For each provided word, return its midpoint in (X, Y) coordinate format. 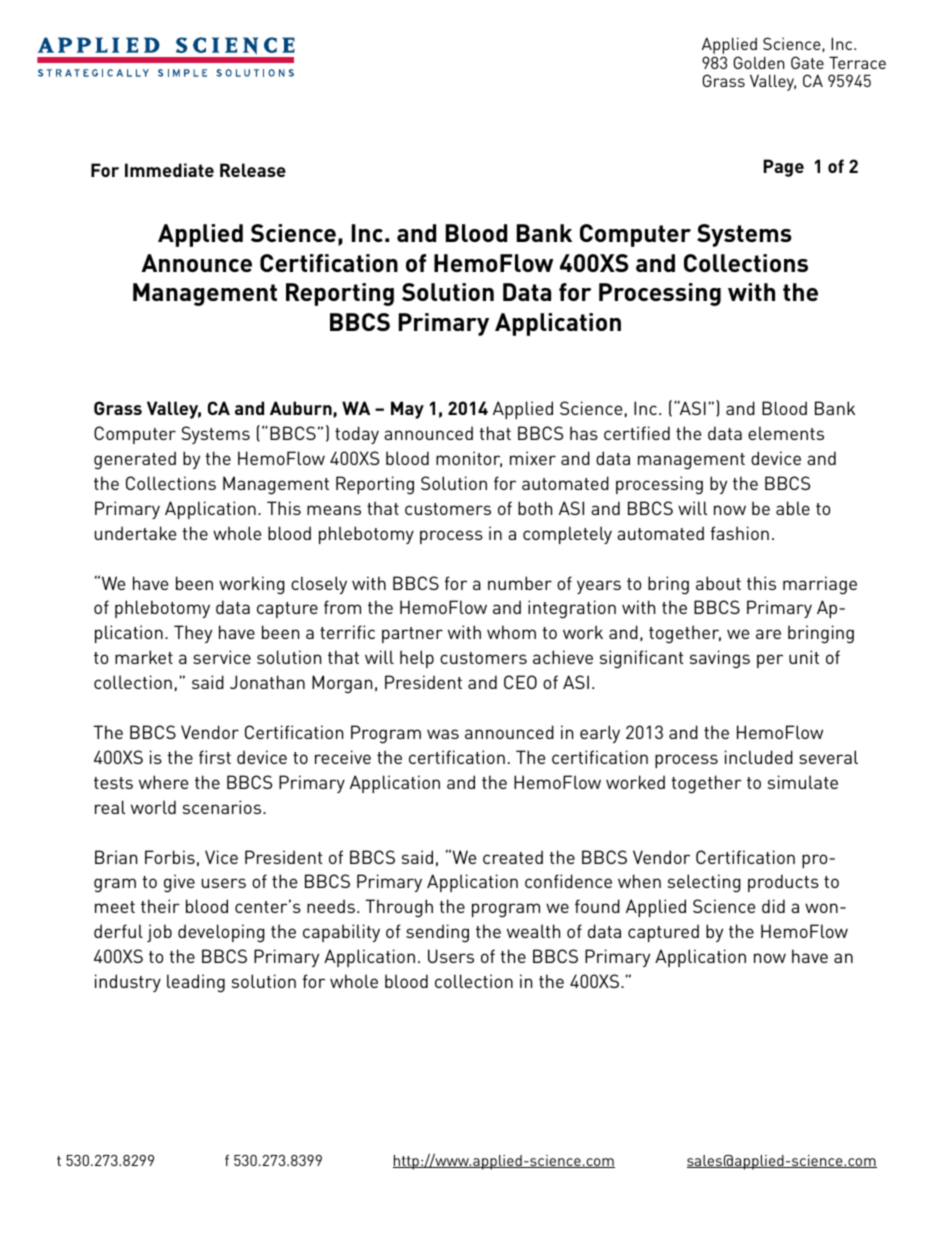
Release (253, 170)
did (773, 906)
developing (221, 933)
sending (437, 933)
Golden (759, 62)
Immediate (169, 170)
